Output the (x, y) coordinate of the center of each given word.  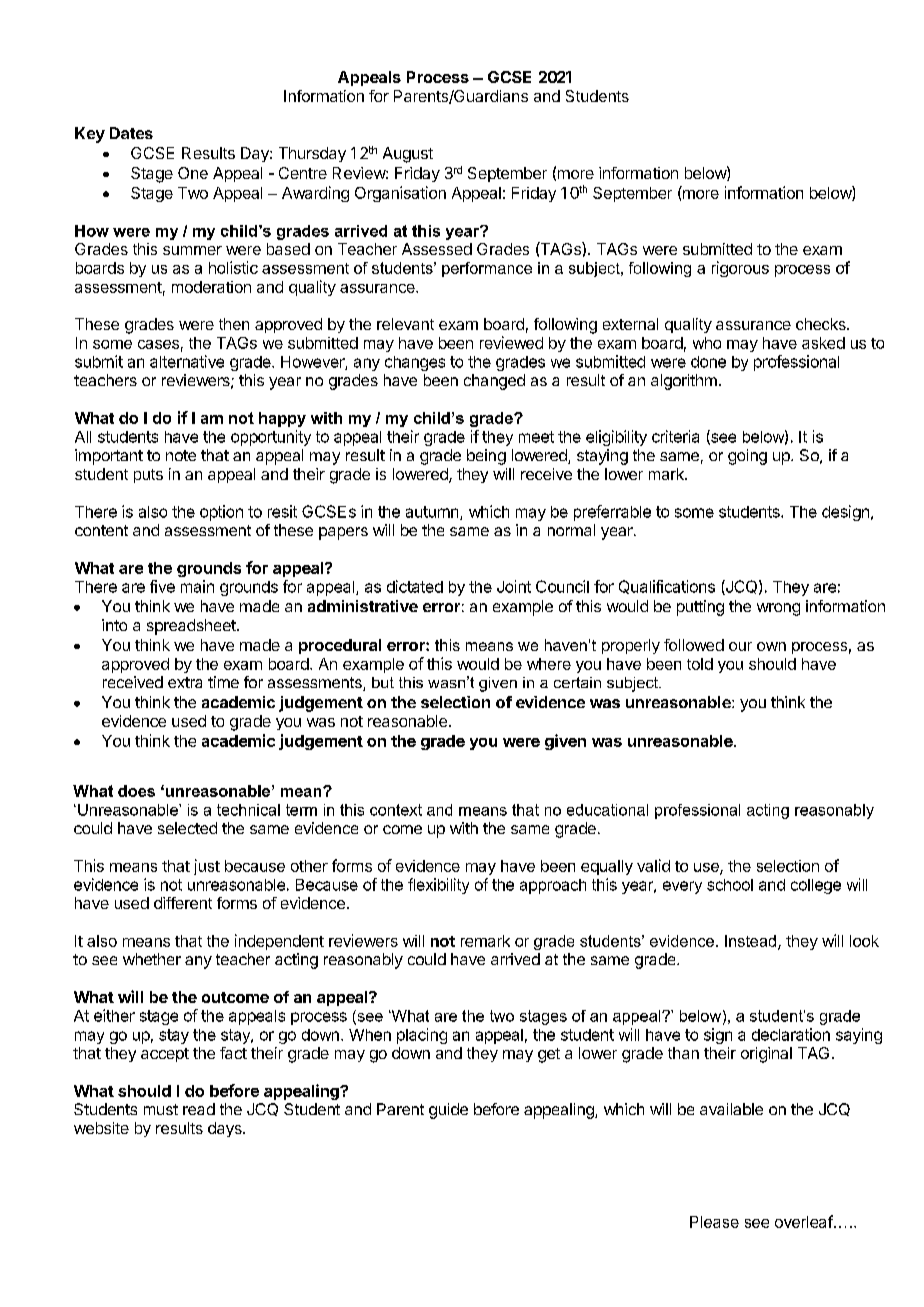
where (549, 664)
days (226, 1129)
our (740, 646)
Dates (131, 133)
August (408, 155)
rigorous (740, 269)
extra (185, 682)
